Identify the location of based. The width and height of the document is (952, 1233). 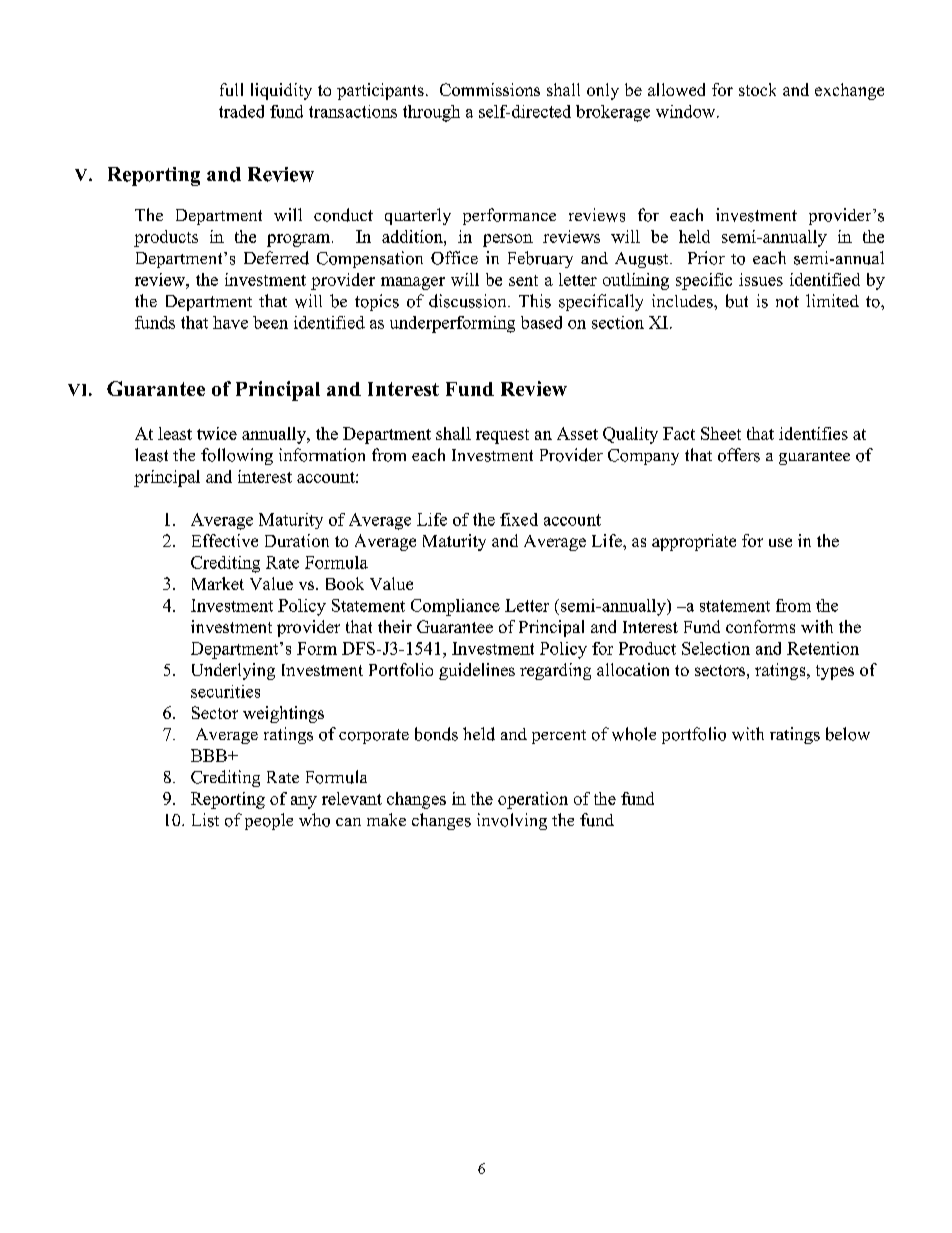
(541, 322).
